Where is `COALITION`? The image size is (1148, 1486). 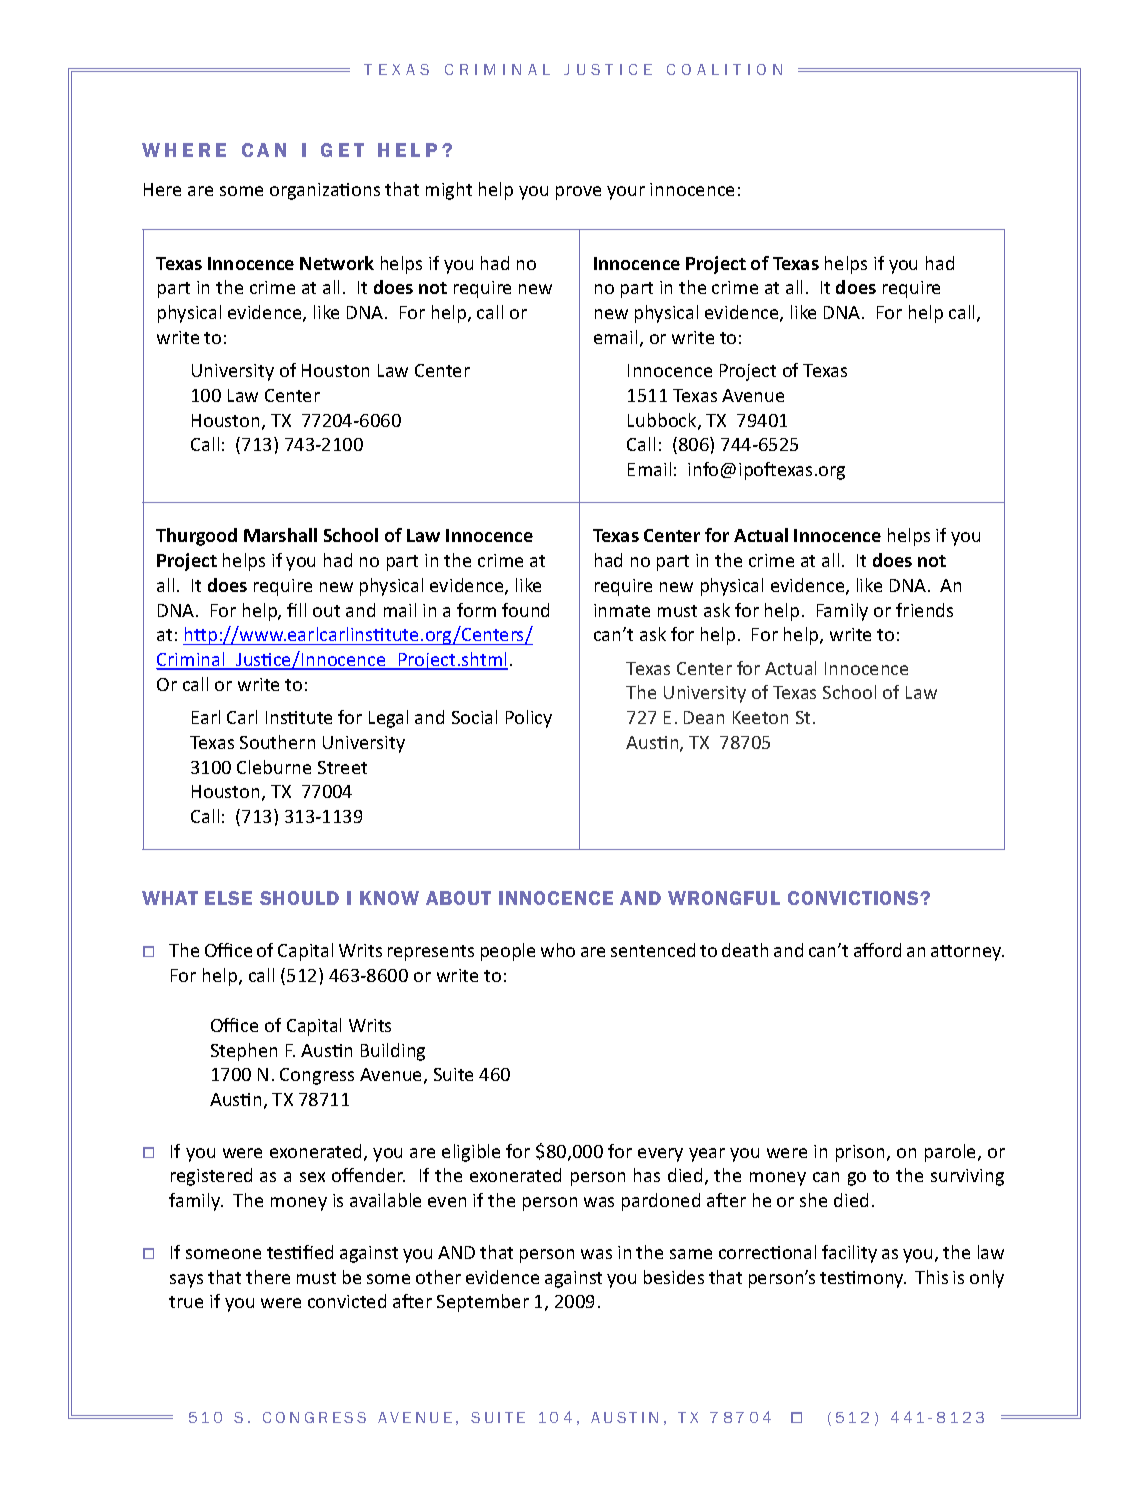
COALITION is located at coordinates (724, 69).
